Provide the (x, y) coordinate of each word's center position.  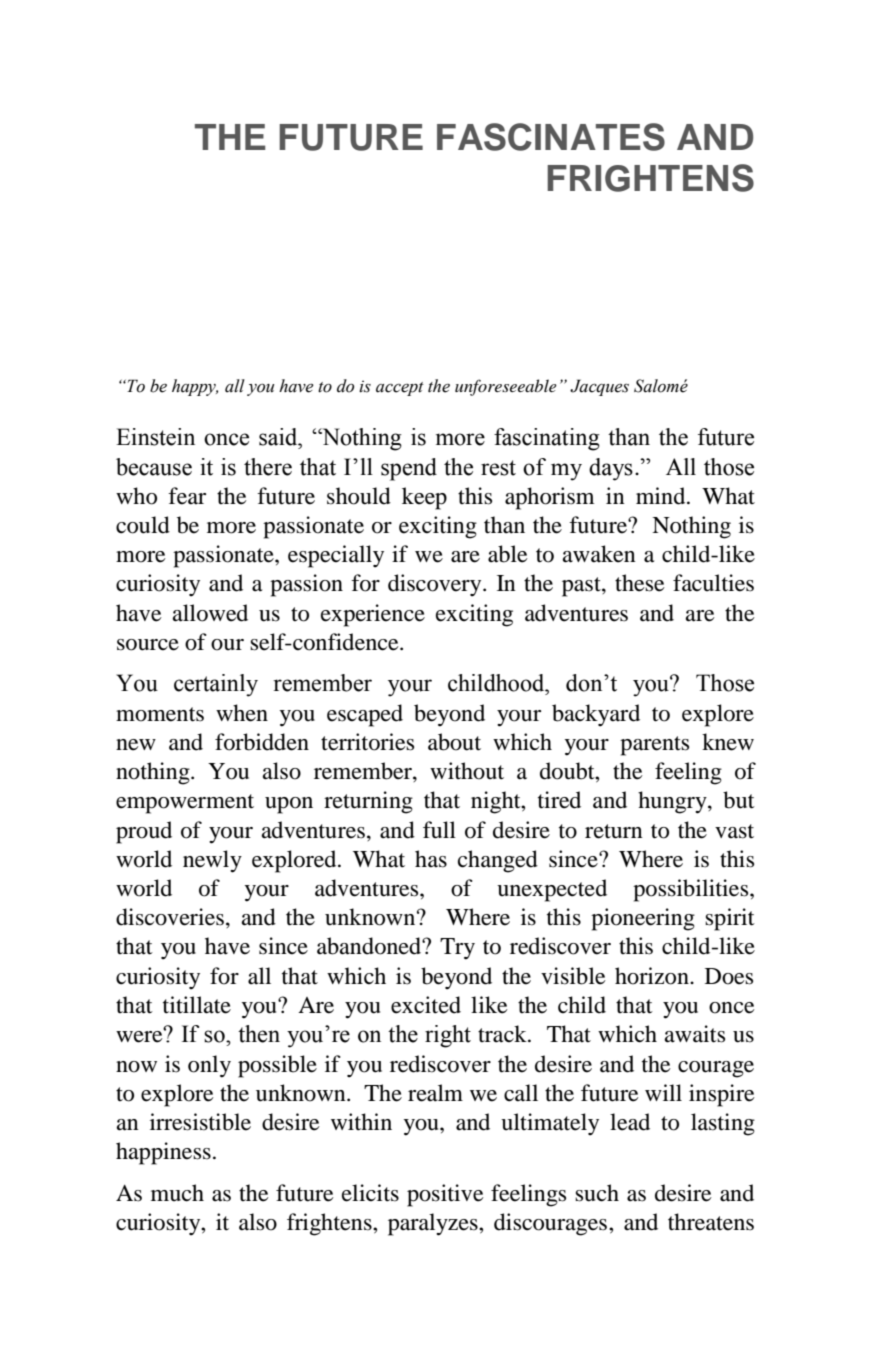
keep (424, 498)
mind (662, 496)
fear (187, 496)
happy (195, 387)
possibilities (692, 890)
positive (445, 1195)
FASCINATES (551, 137)
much (177, 1193)
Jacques (599, 387)
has (431, 859)
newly (212, 861)
